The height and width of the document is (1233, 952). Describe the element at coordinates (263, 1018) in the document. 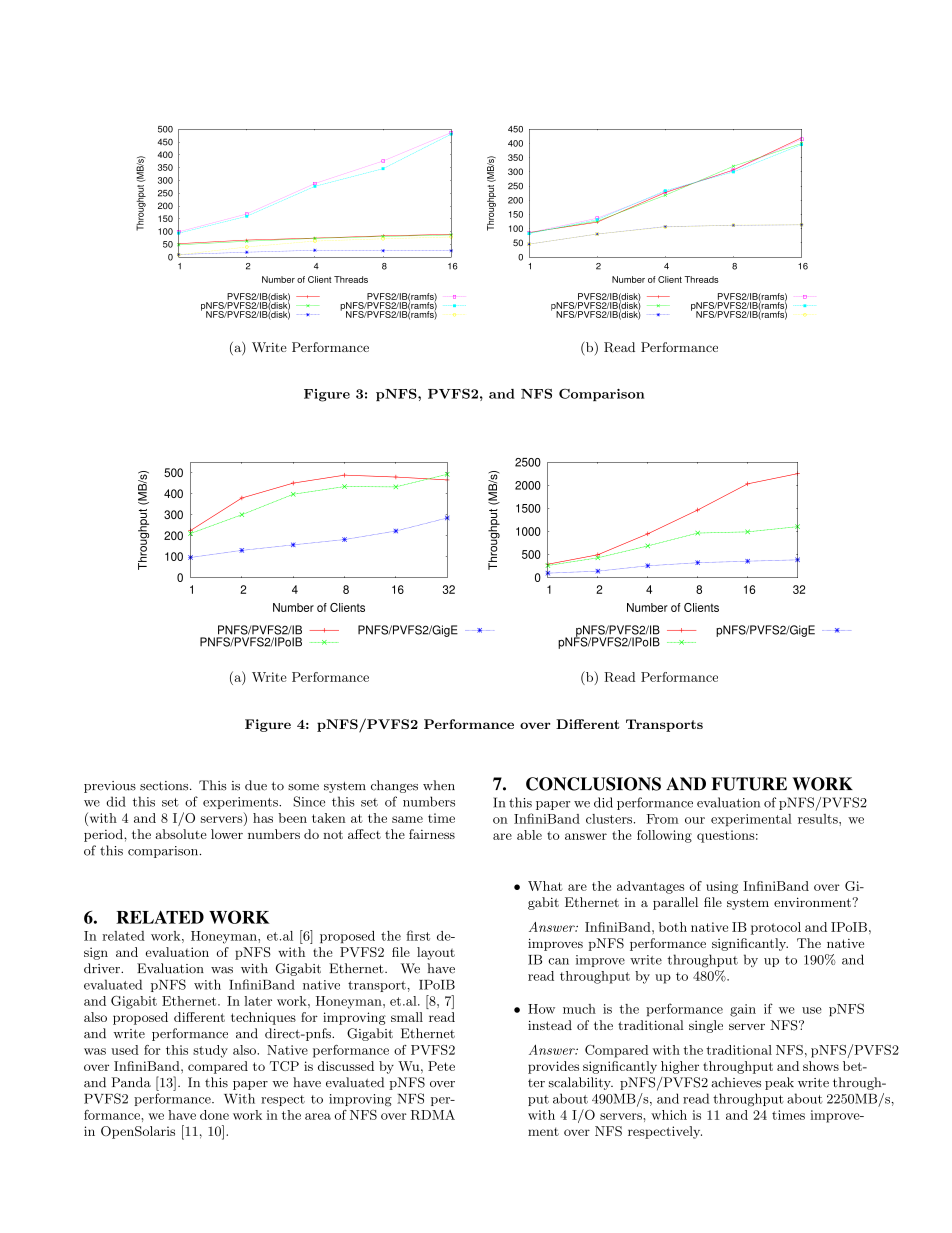

I see `techniques` at that location.
